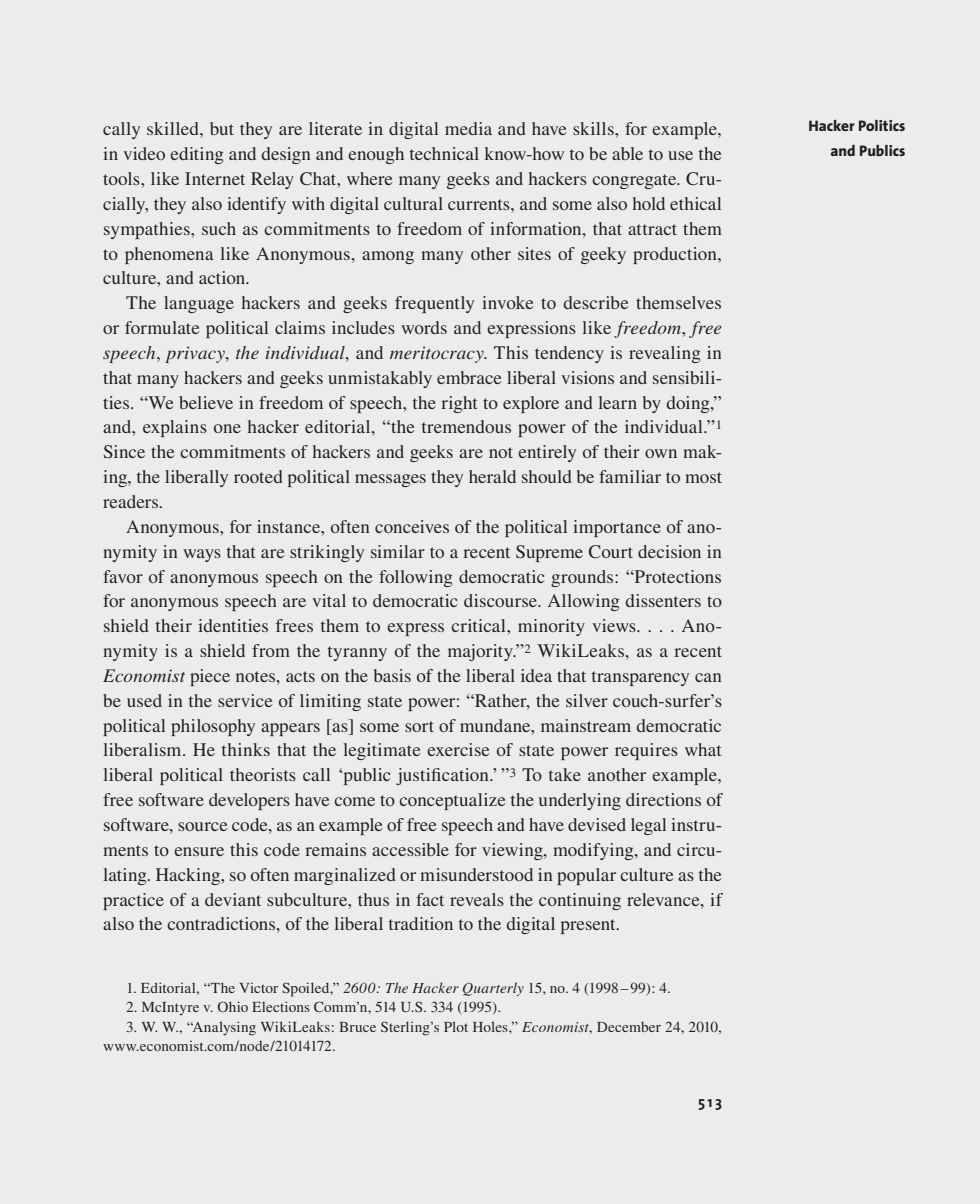 The image size is (980, 1204). Describe the element at coordinates (203, 826) in the screenshot. I see `source` at that location.
